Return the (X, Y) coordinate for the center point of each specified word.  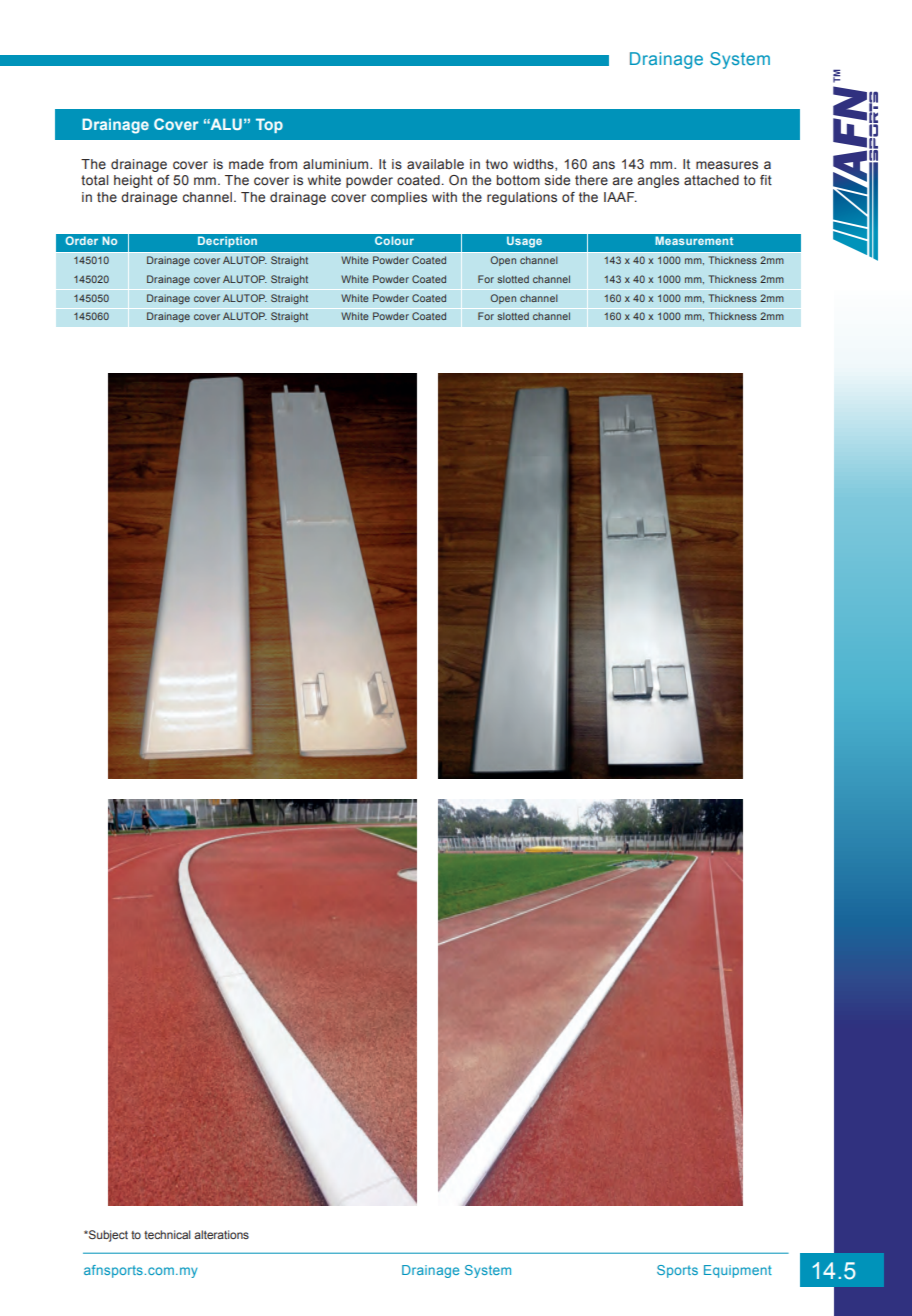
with (444, 197)
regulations (522, 198)
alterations (221, 1234)
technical (167, 1234)
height (133, 181)
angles (658, 181)
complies (399, 198)
